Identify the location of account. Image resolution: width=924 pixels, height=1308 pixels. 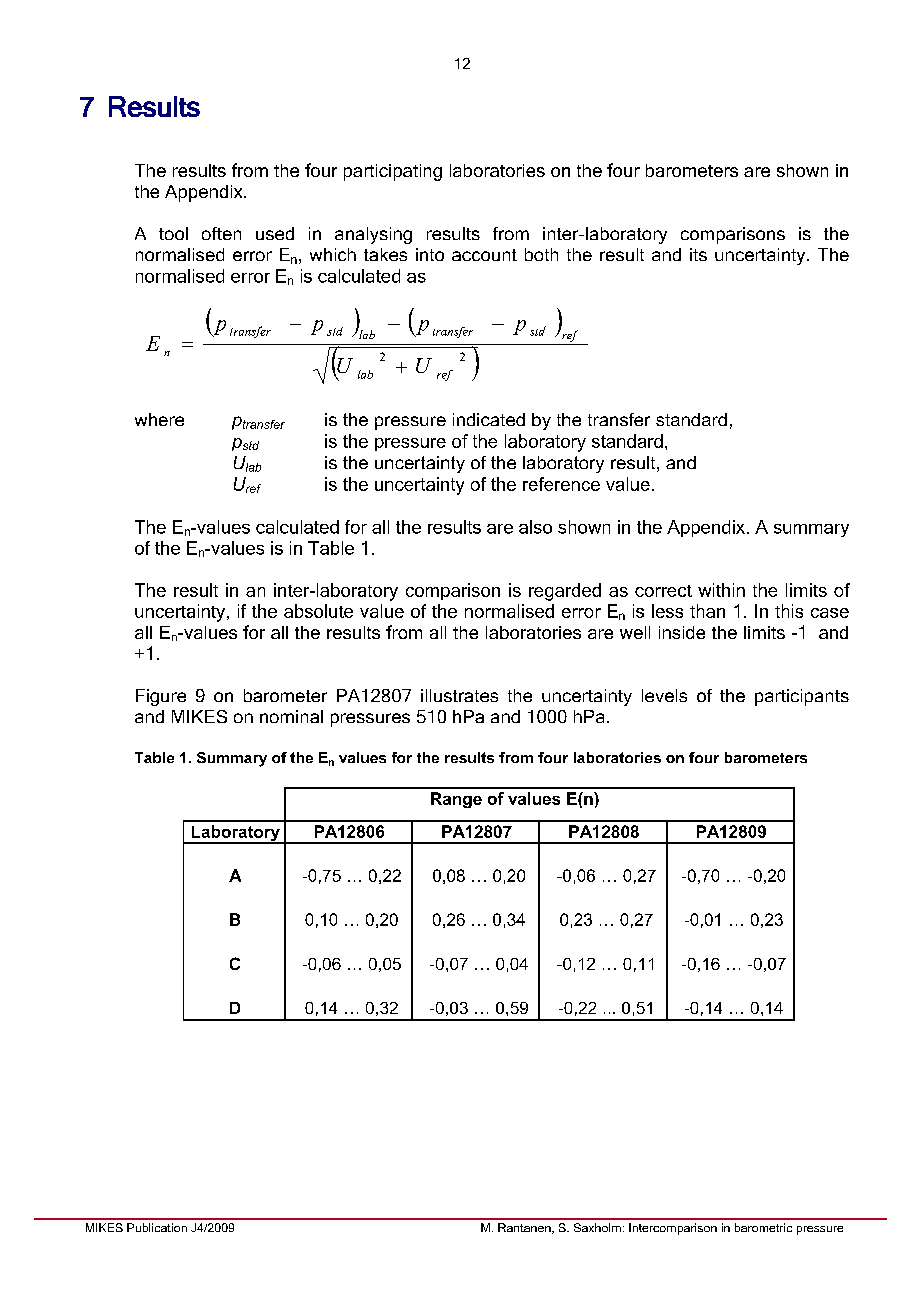
(484, 255).
